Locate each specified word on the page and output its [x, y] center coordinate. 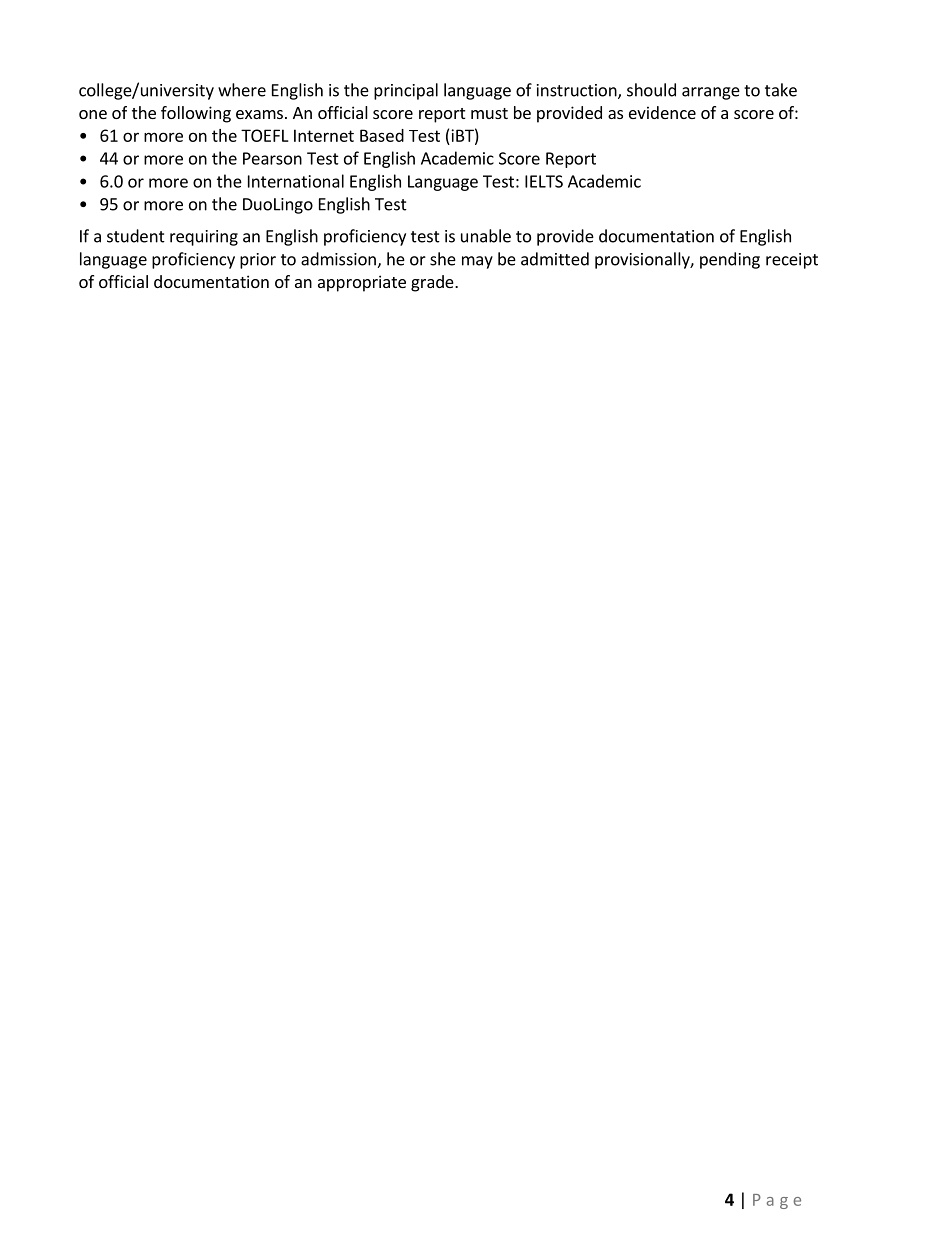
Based [382, 135]
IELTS [544, 181]
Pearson [272, 158]
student [136, 236]
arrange [711, 93]
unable [486, 236]
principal [406, 91]
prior [258, 261]
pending [730, 260]
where [242, 90]
